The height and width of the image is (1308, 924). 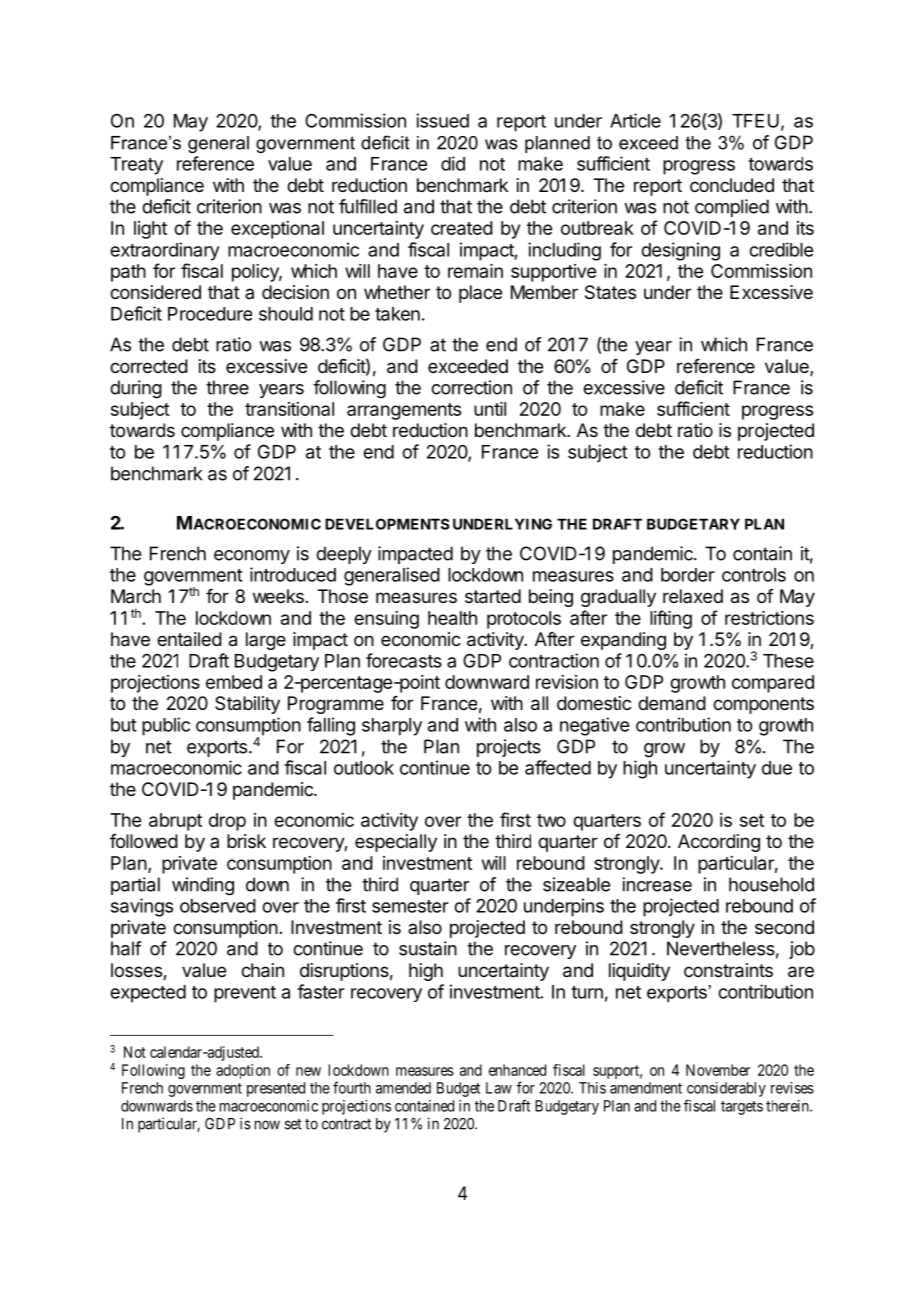 What do you see at coordinates (453, 163) in the image?
I see `did` at bounding box center [453, 163].
